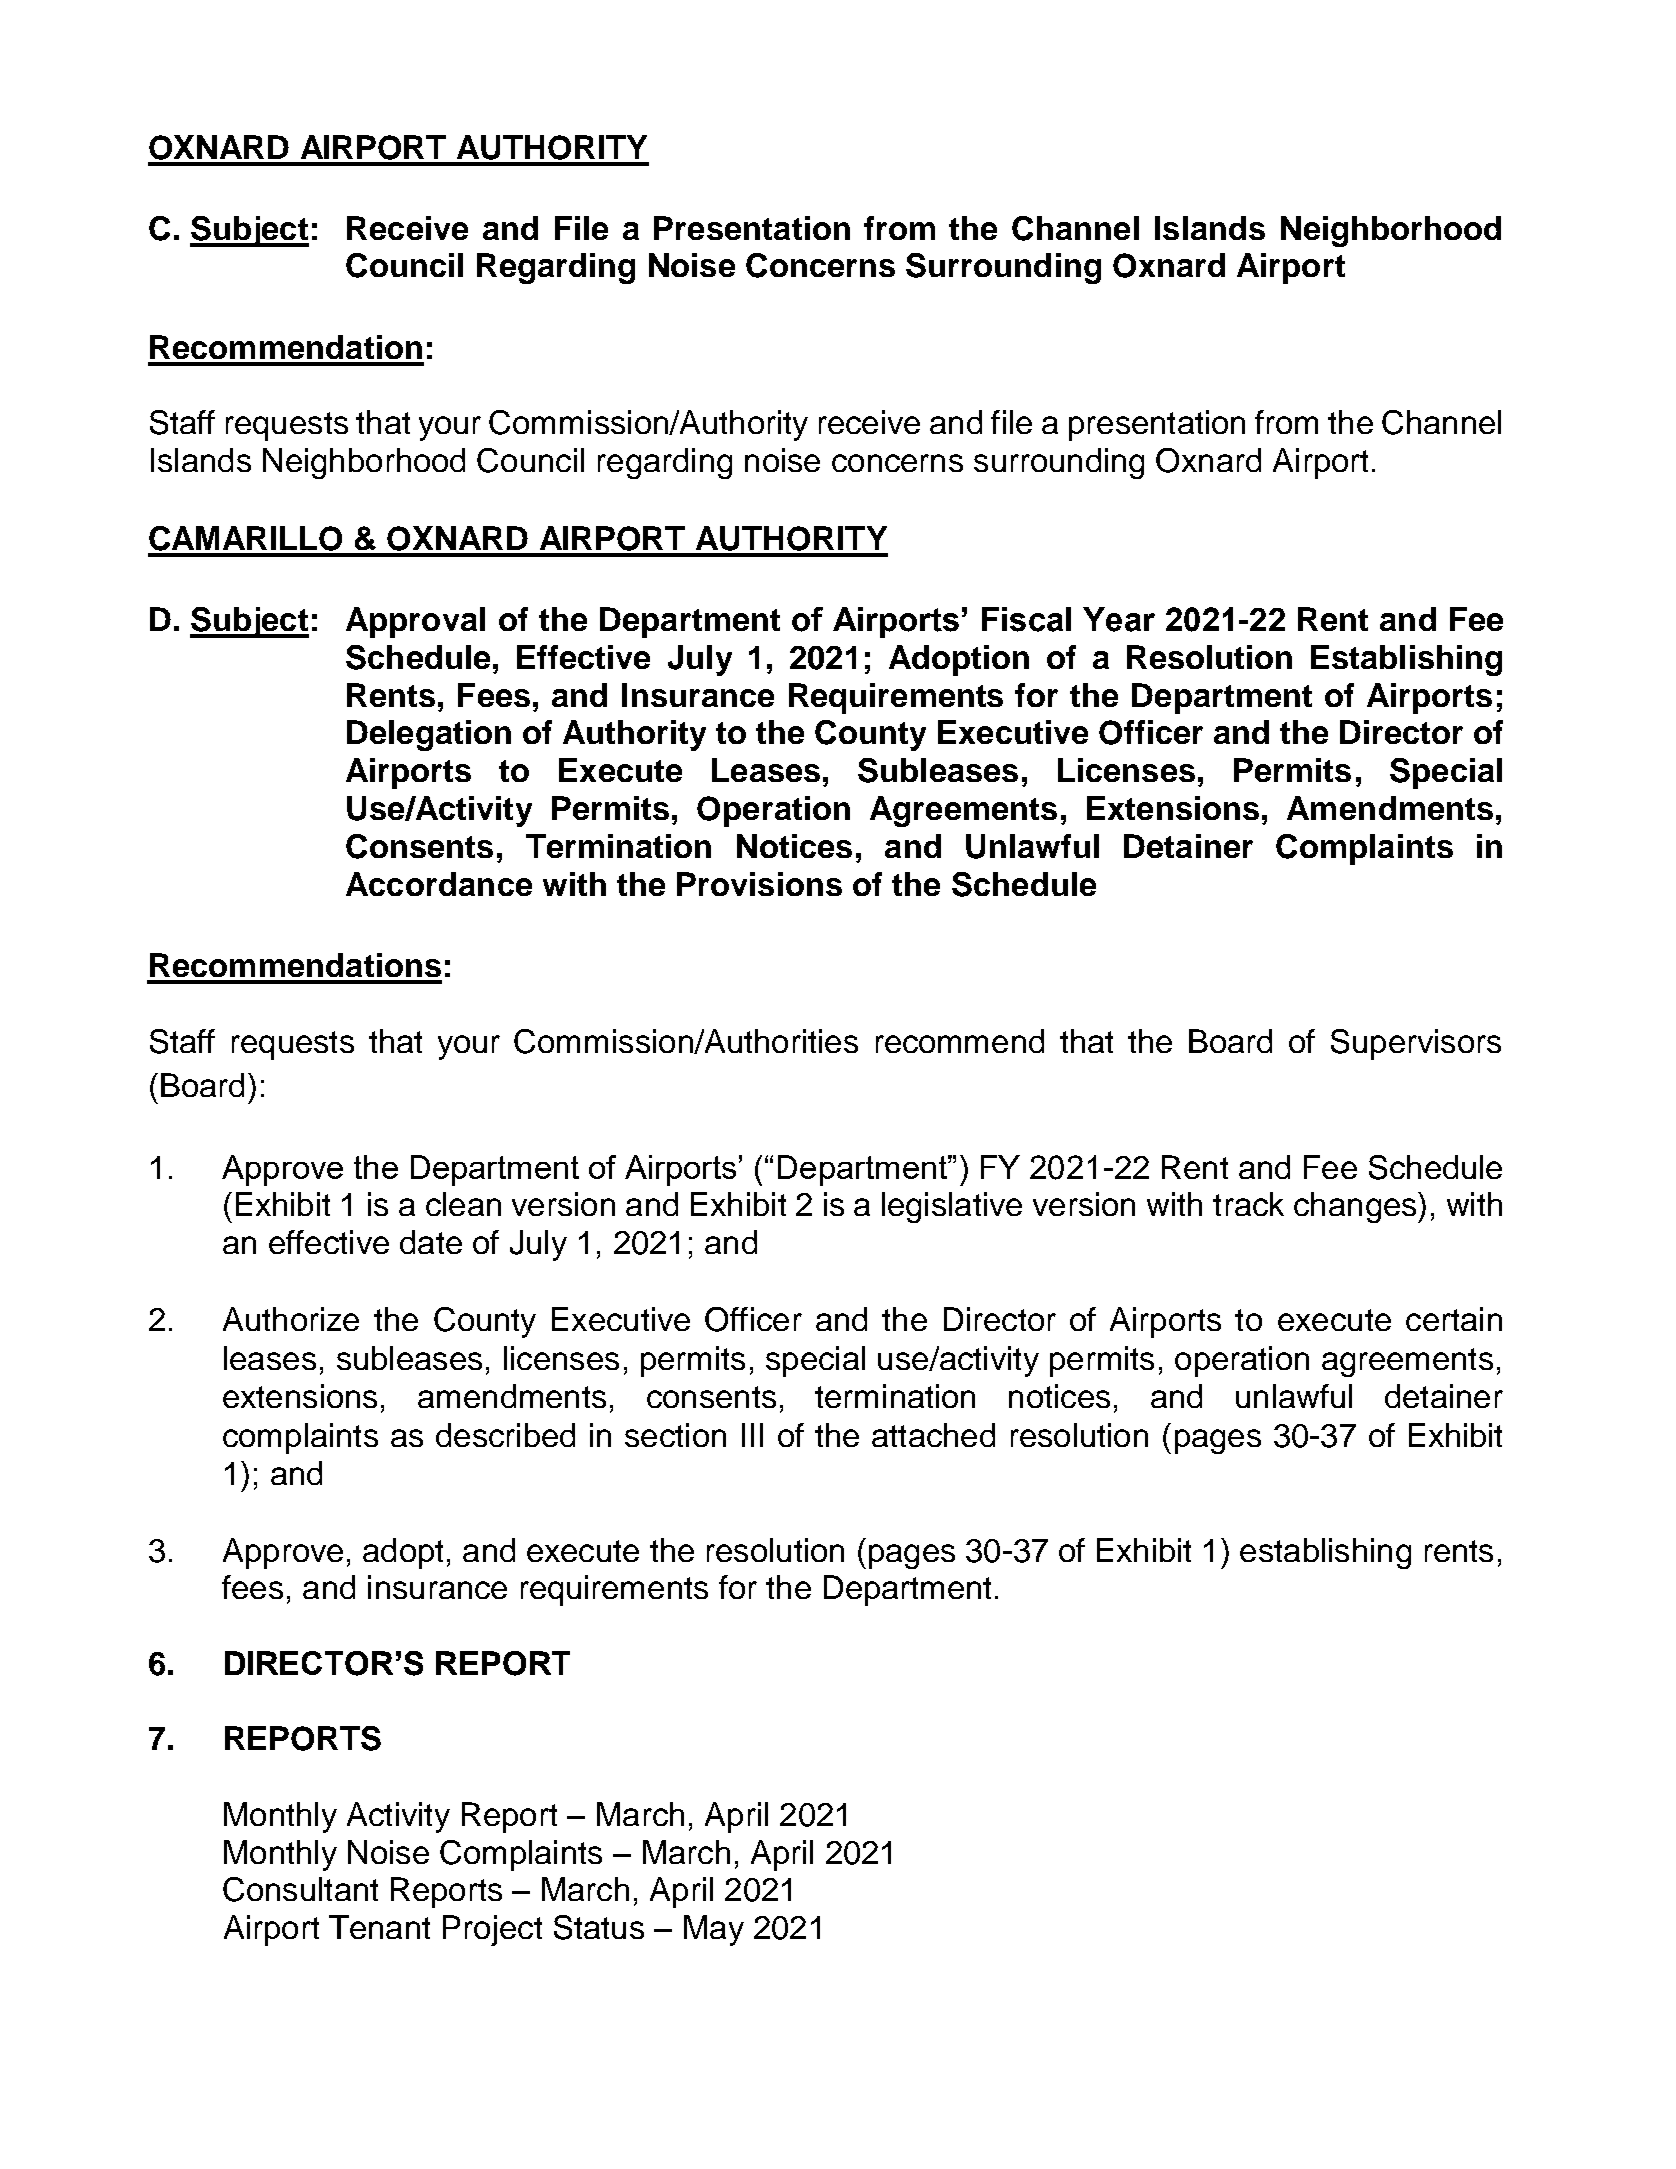  Describe the element at coordinates (415, 622) in the screenshot. I see `Approval` at that location.
